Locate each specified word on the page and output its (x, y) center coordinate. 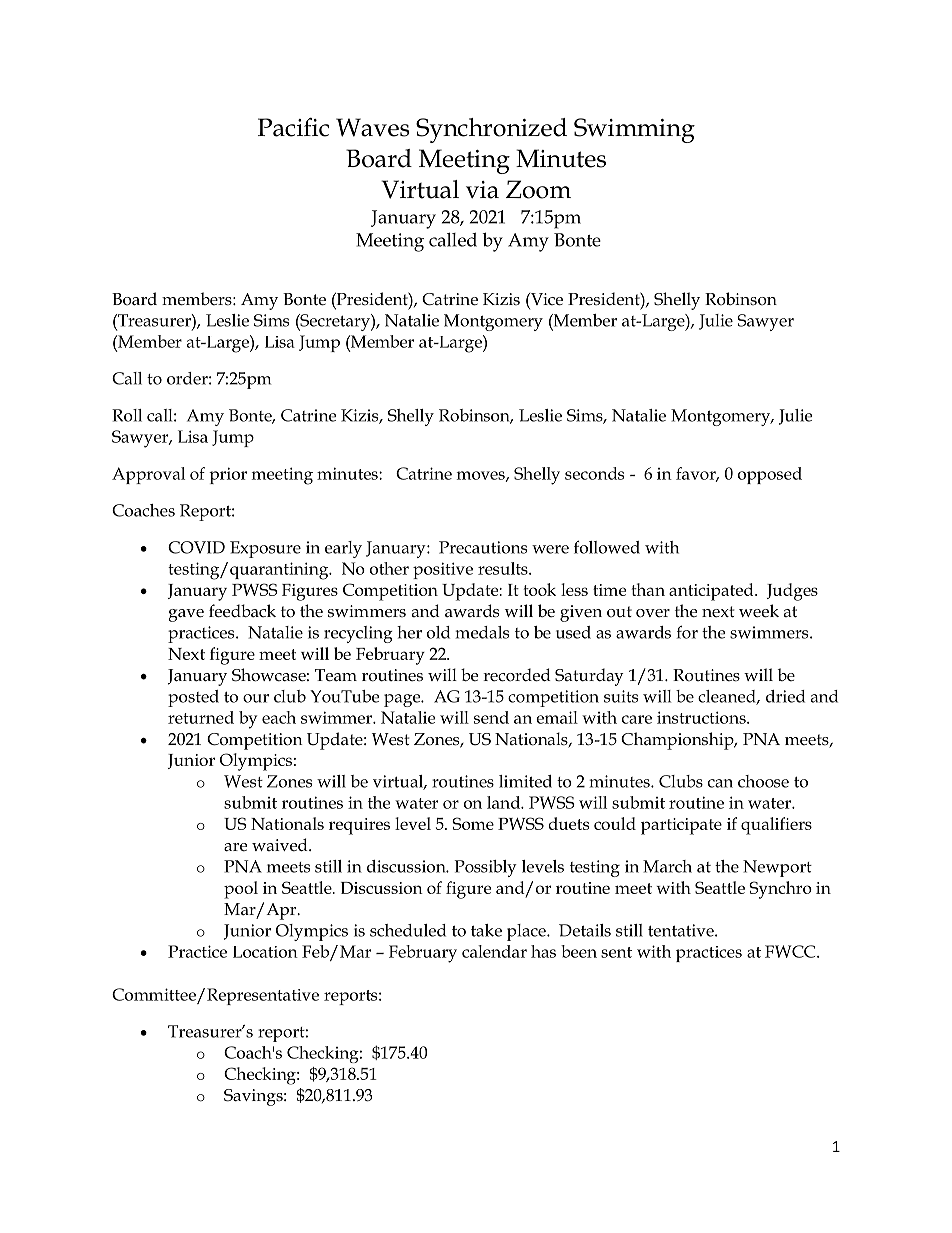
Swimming (634, 130)
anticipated (712, 592)
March (667, 866)
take (486, 930)
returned (201, 717)
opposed (770, 475)
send (491, 717)
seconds (594, 473)
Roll (127, 415)
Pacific (293, 127)
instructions (702, 717)
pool (241, 890)
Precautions (483, 547)
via (482, 190)
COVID (196, 547)
